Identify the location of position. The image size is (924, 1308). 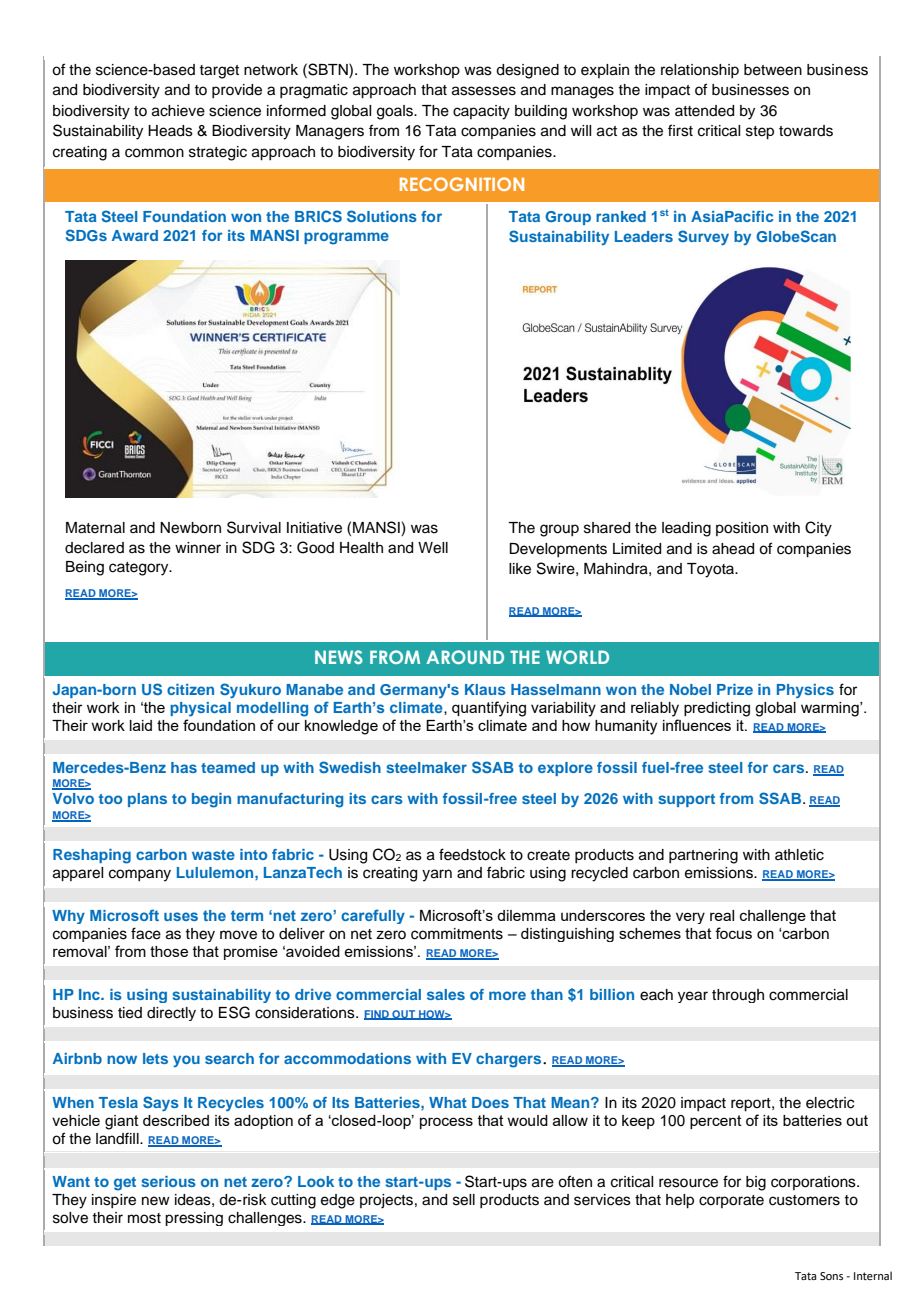
(742, 529).
